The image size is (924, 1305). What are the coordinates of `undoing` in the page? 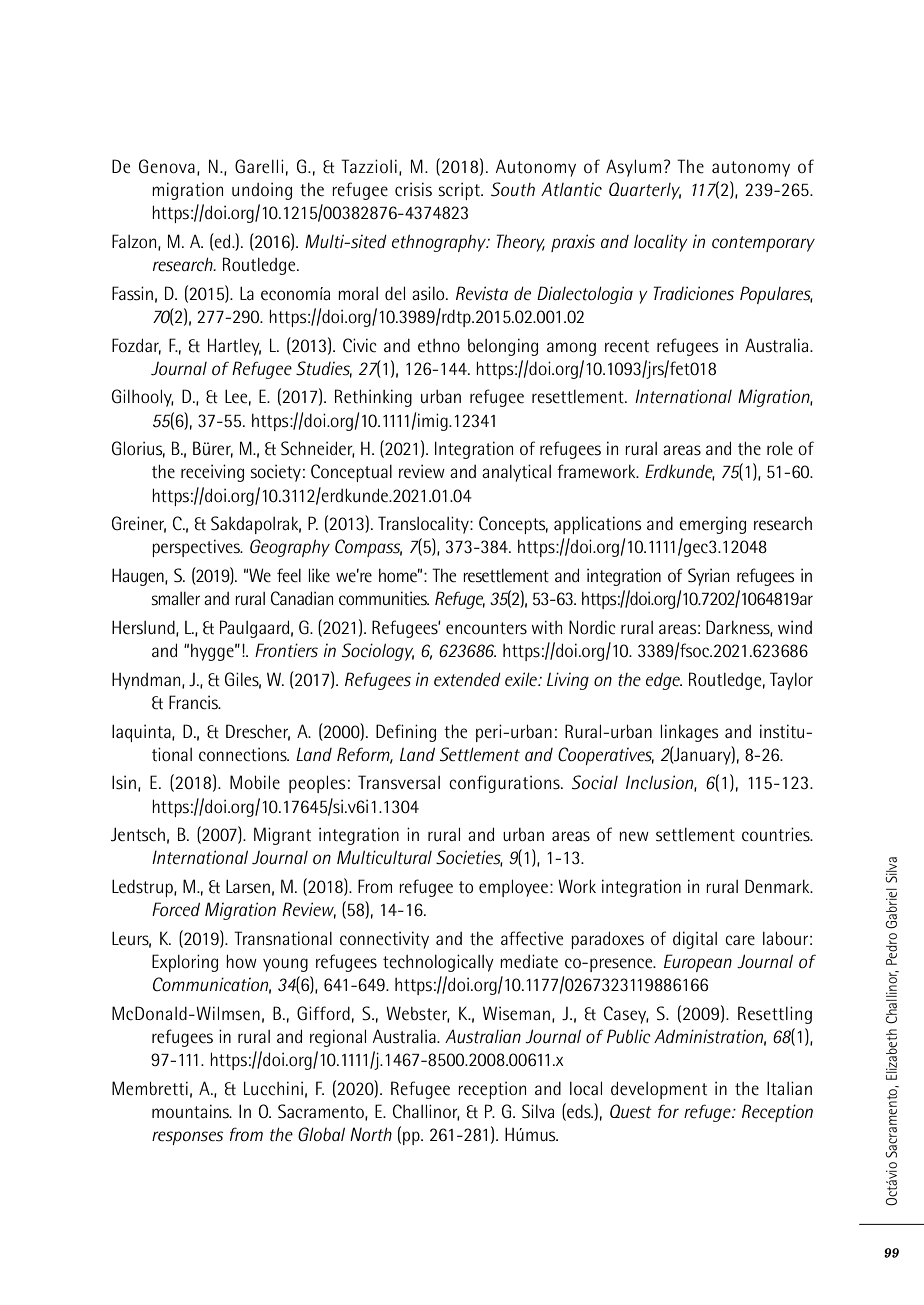 It's located at (262, 191).
